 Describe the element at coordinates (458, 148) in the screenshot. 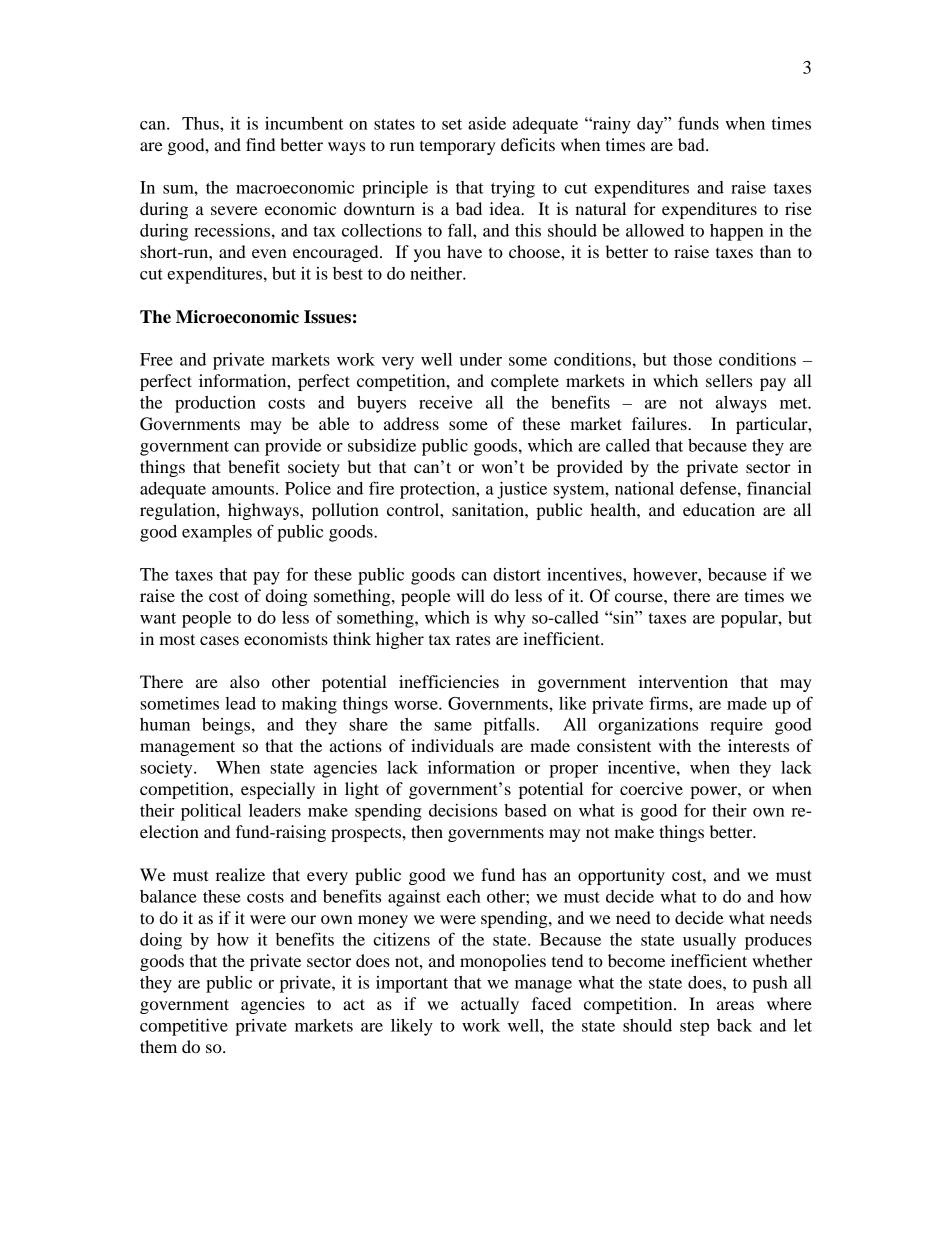

I see `temporary` at that location.
